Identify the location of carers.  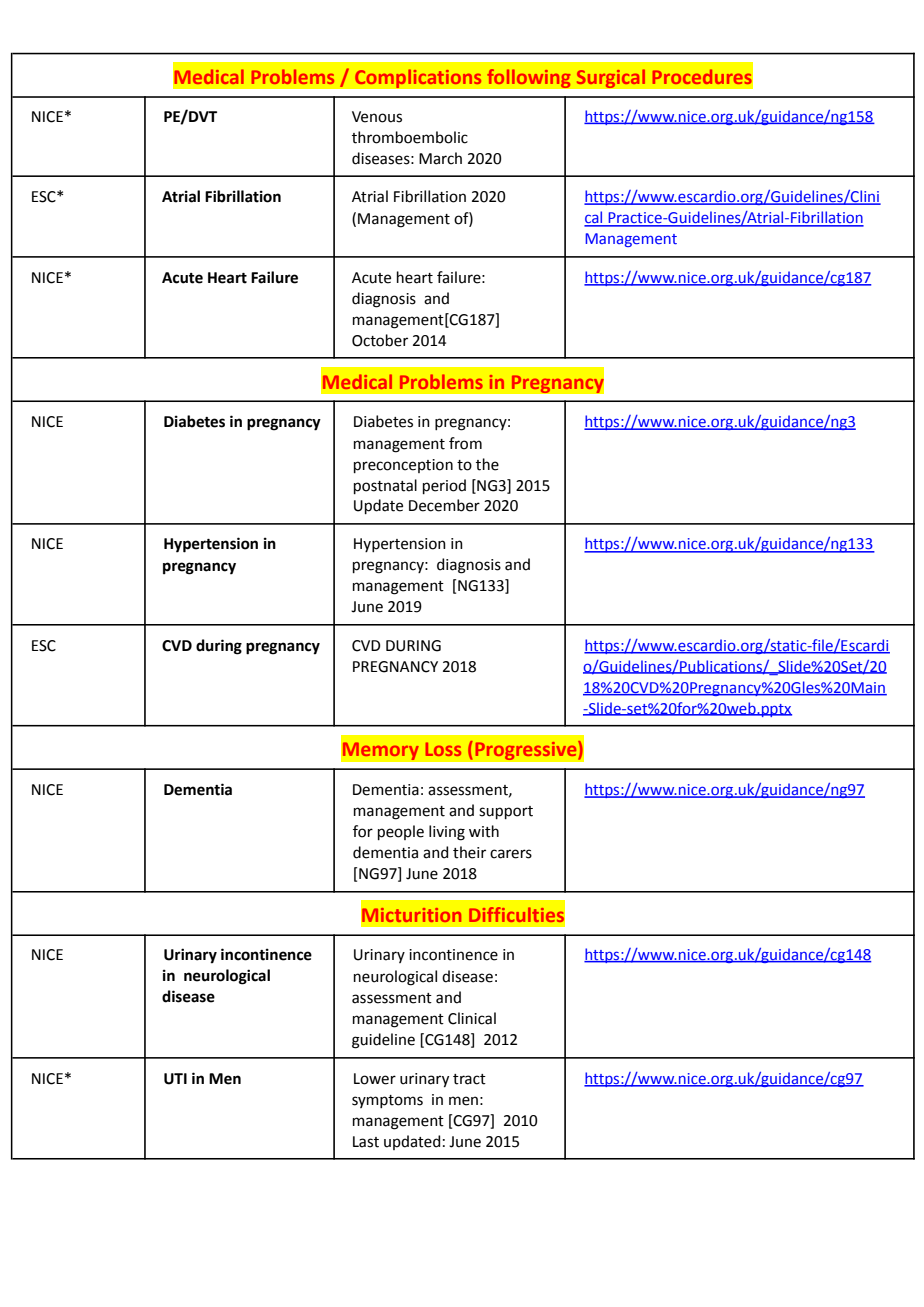
(511, 854).
